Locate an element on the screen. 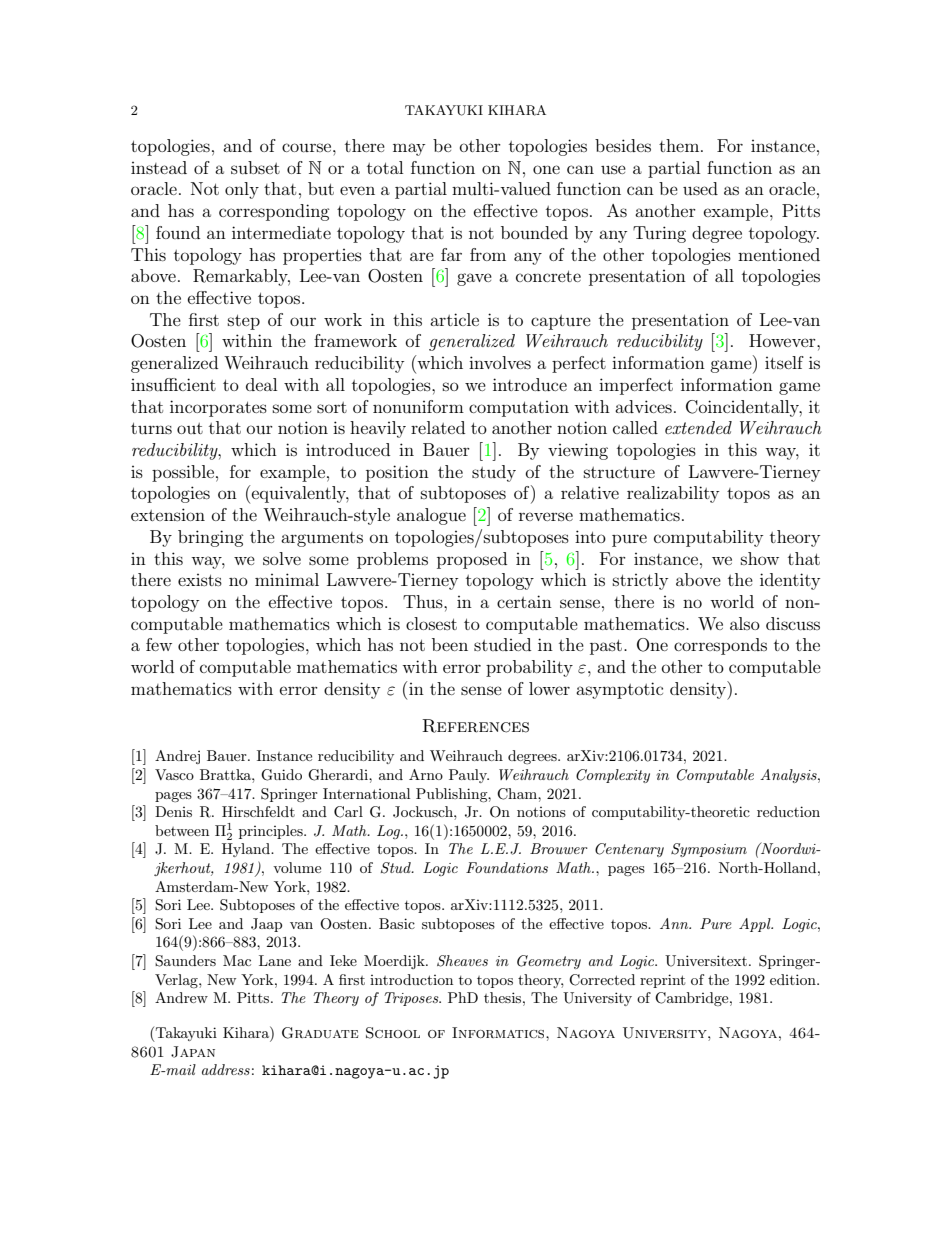 The image size is (952, 1233). analogue is located at coordinates (431, 516).
